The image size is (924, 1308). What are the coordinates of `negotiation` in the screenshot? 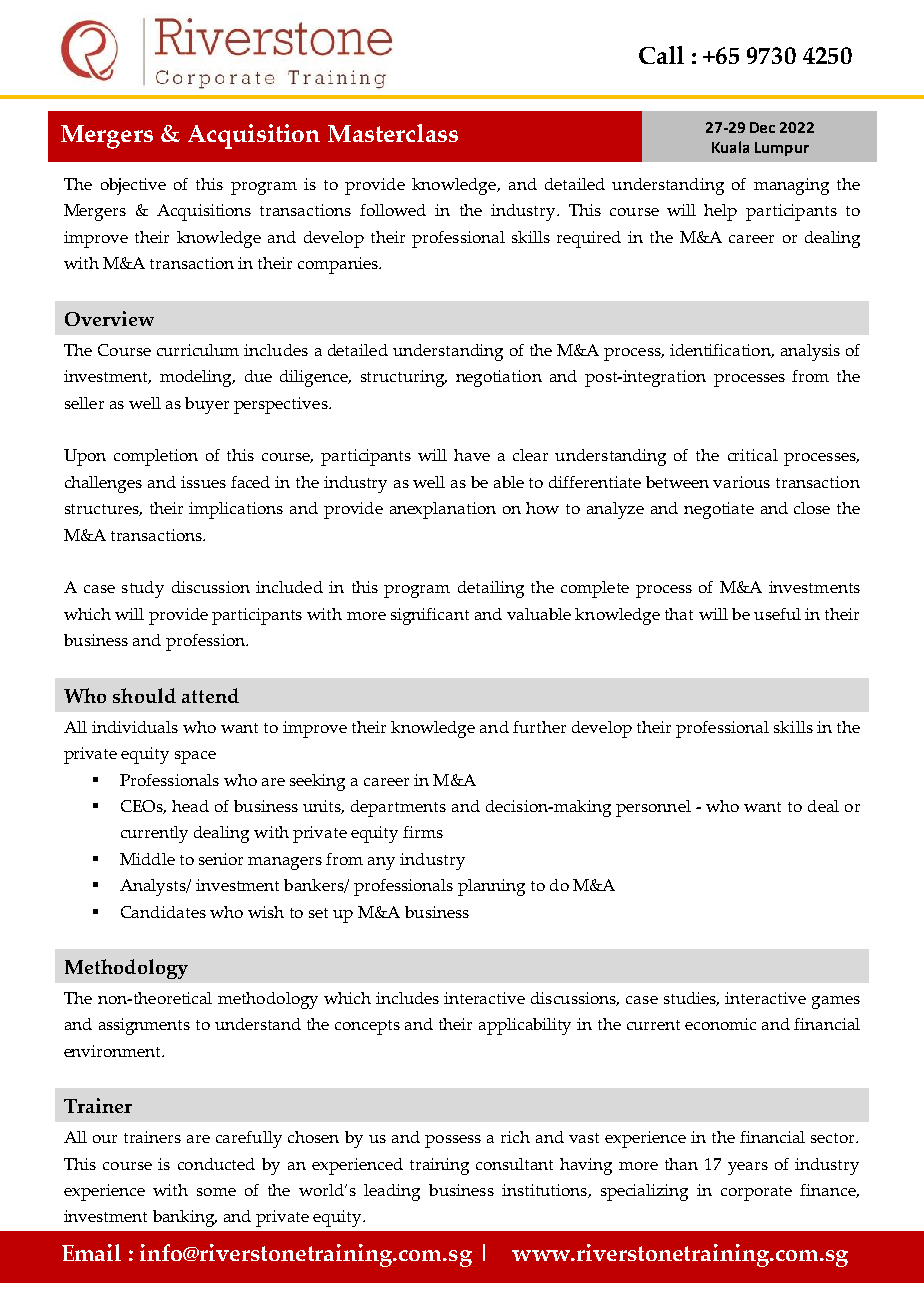 It's located at (499, 378).
